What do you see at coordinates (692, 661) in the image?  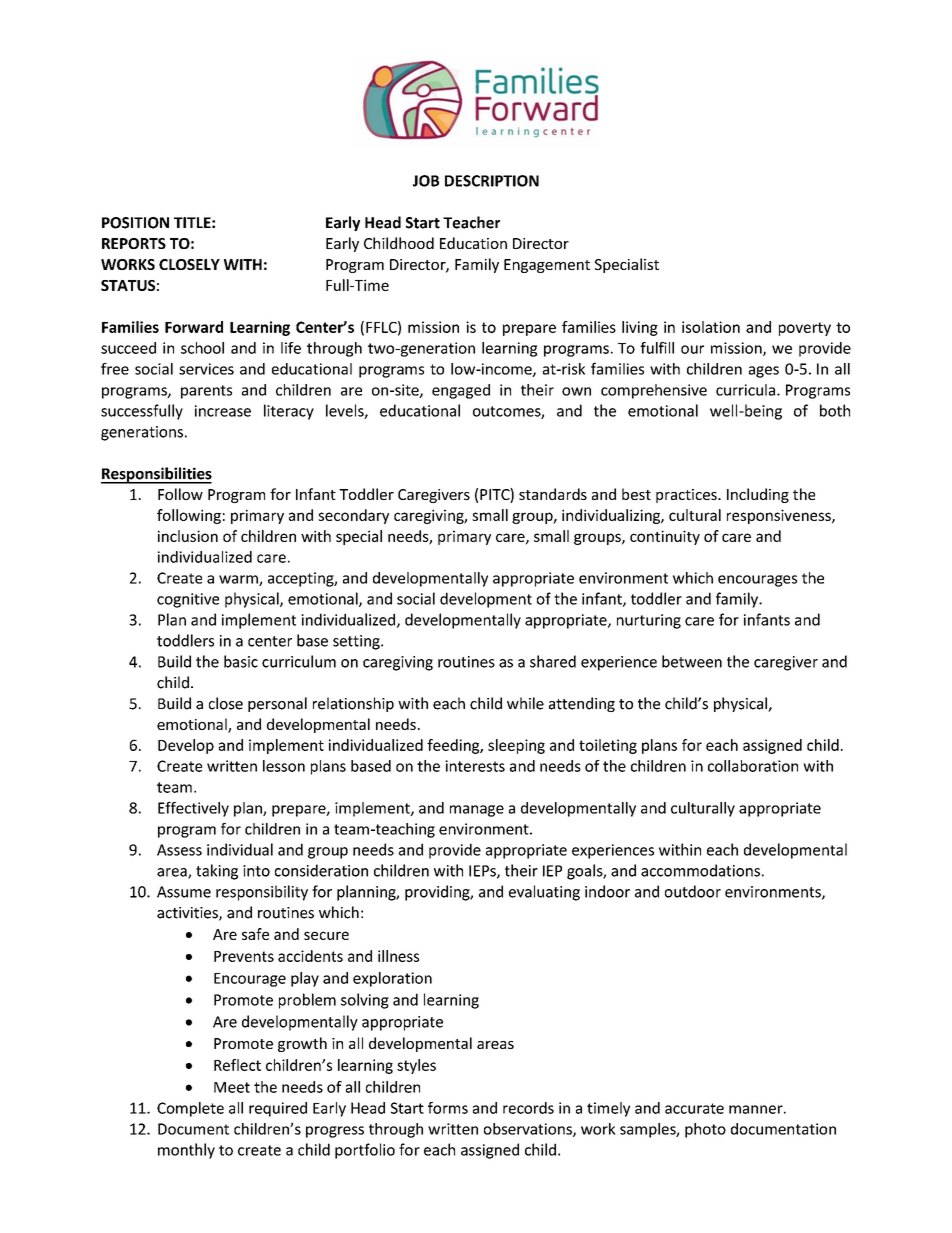 I see `between` at bounding box center [692, 661].
